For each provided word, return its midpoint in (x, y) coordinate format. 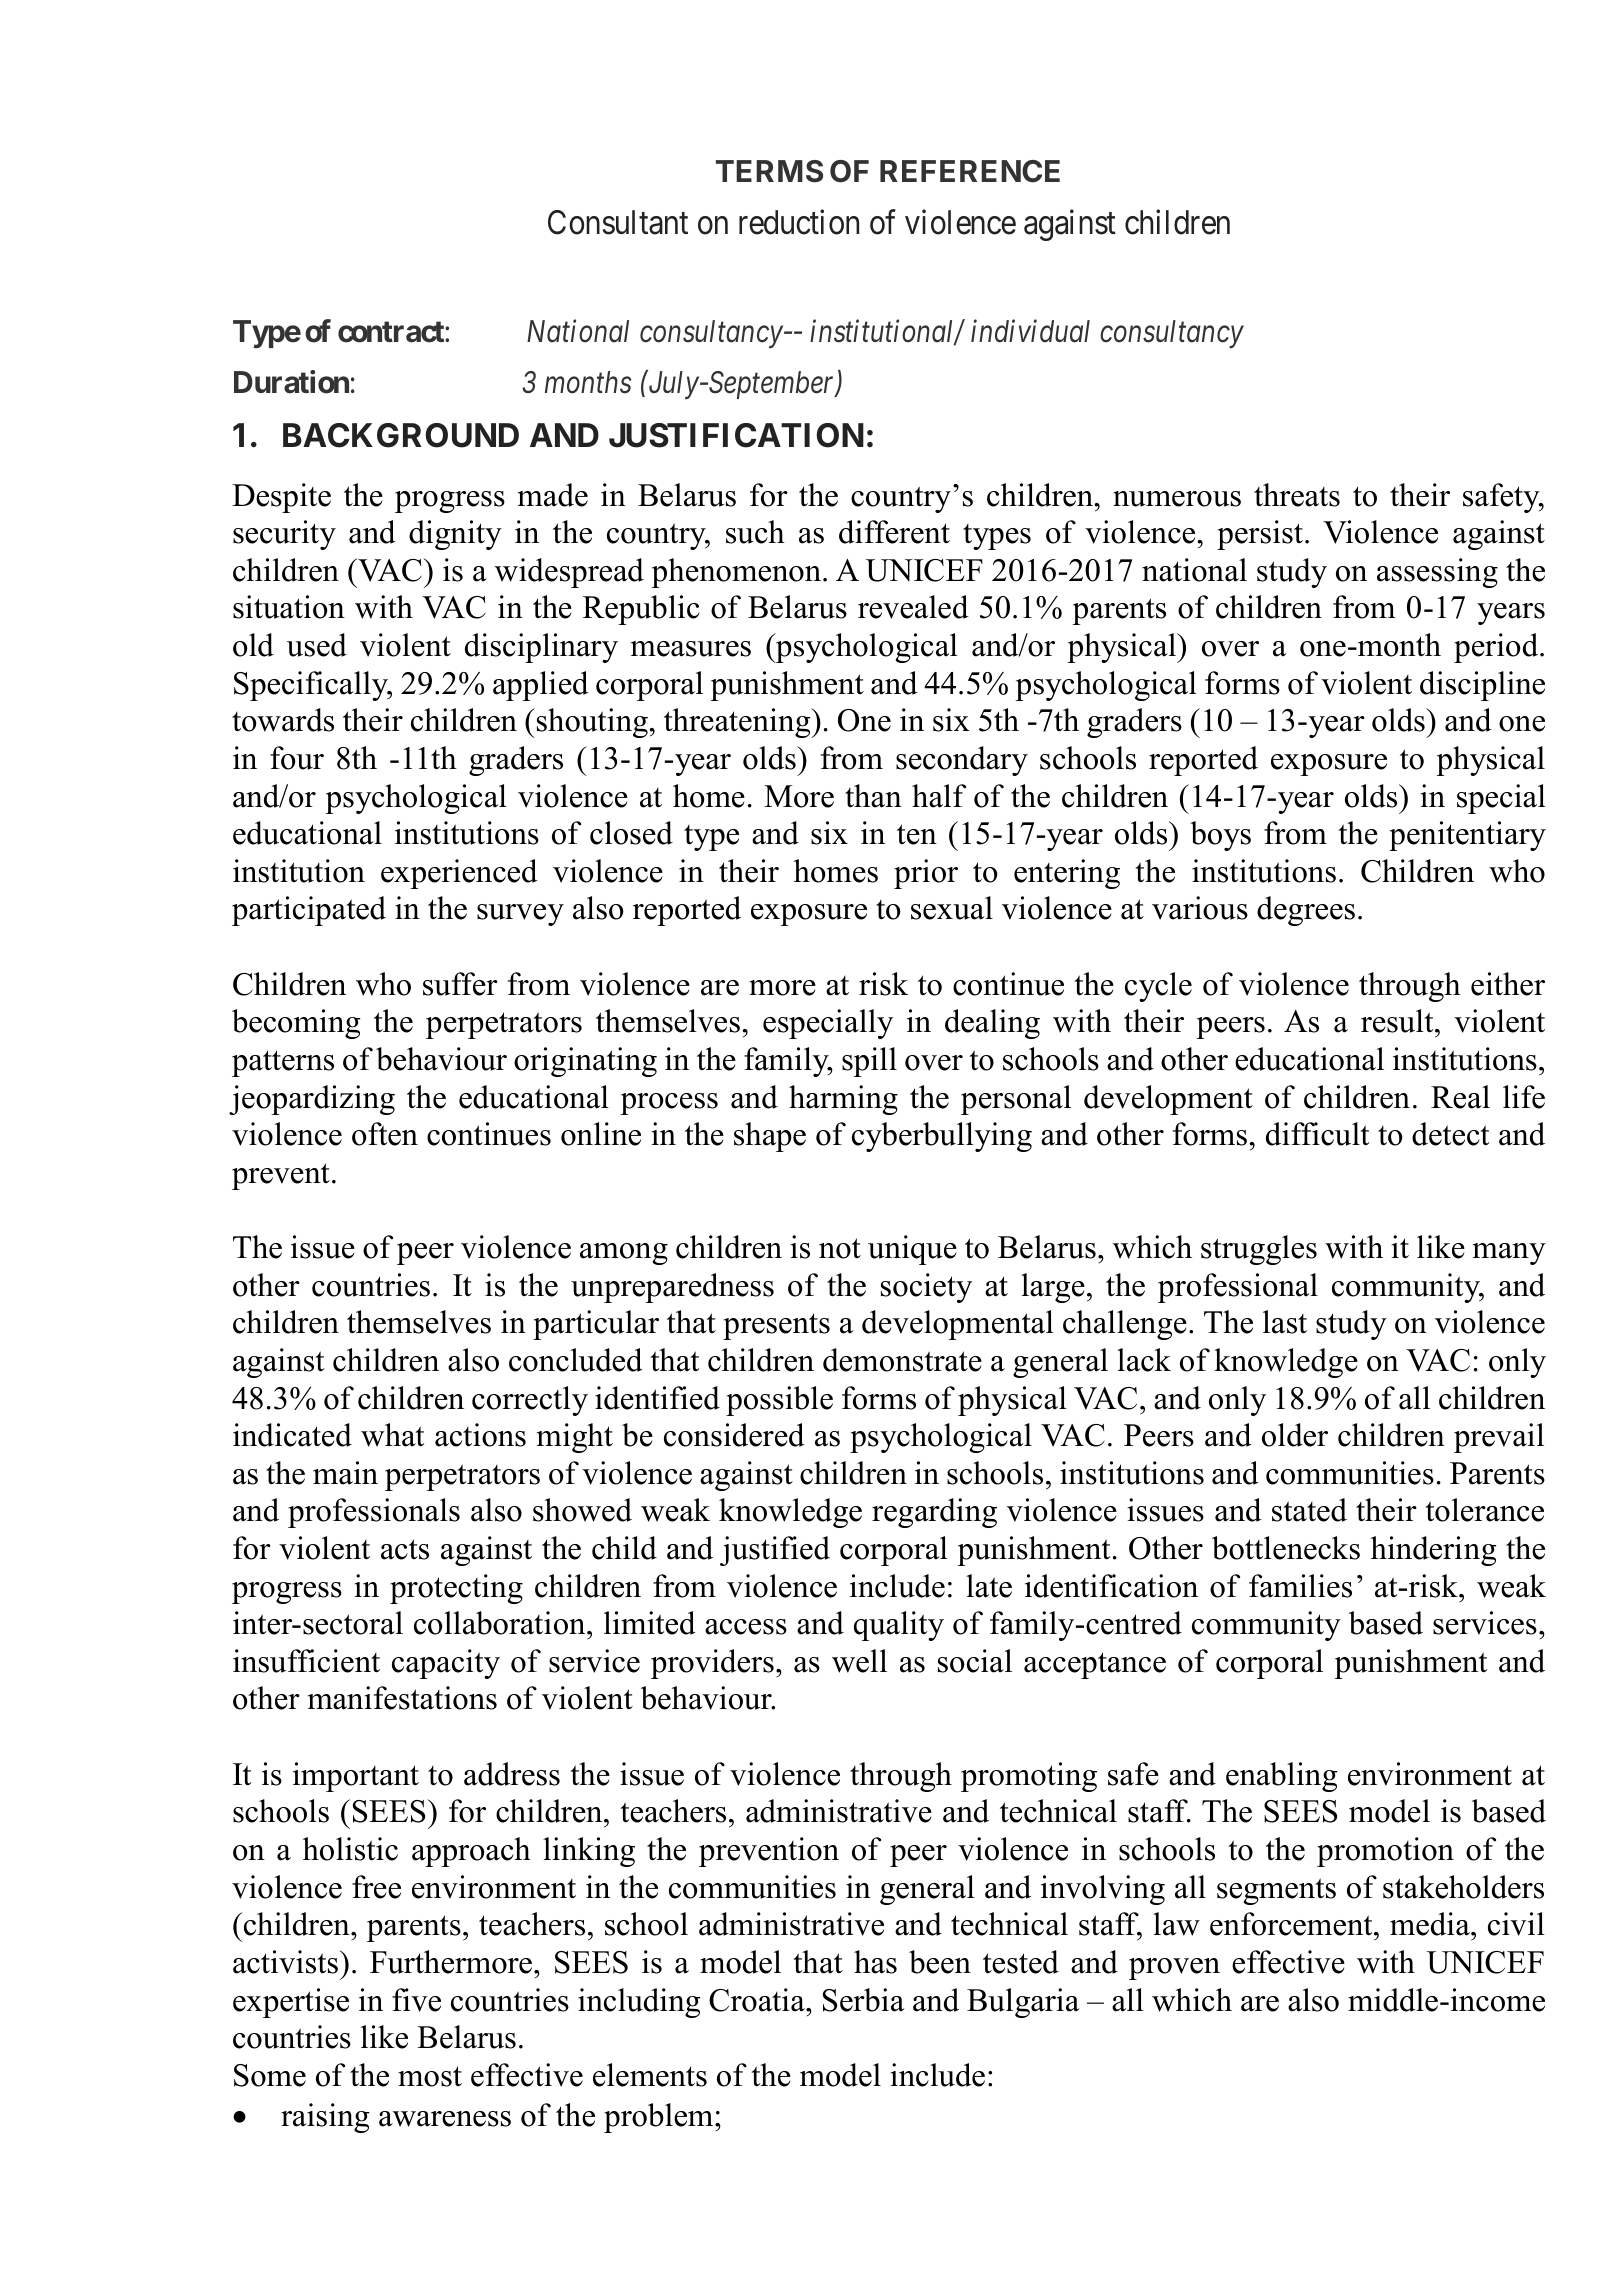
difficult (1317, 1134)
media (1431, 1924)
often (385, 1134)
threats (1297, 495)
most (430, 2076)
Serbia (863, 2000)
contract (392, 332)
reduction (799, 222)
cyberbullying (942, 1137)
